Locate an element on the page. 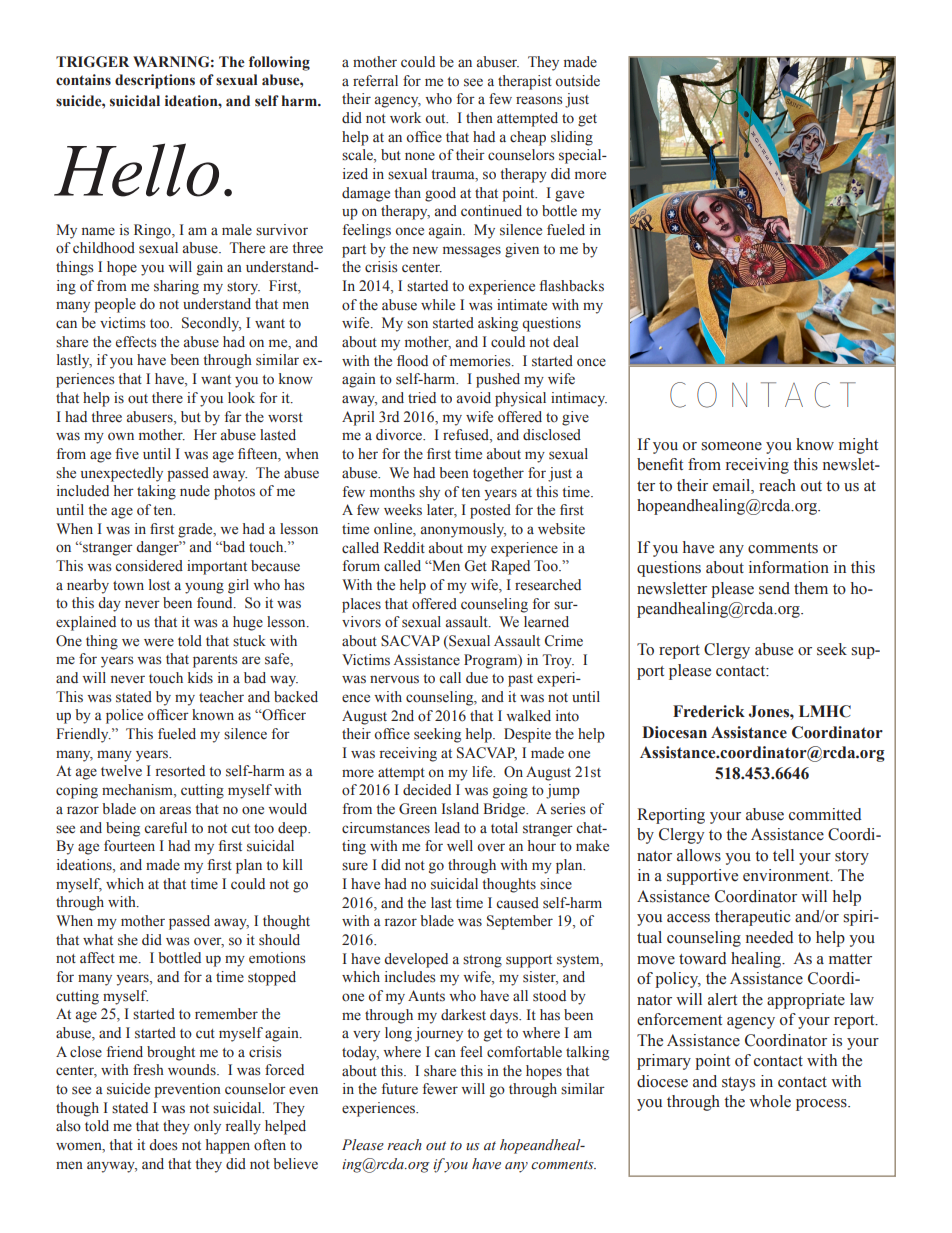 The image size is (952, 1233). five is located at coordinates (127, 454).
